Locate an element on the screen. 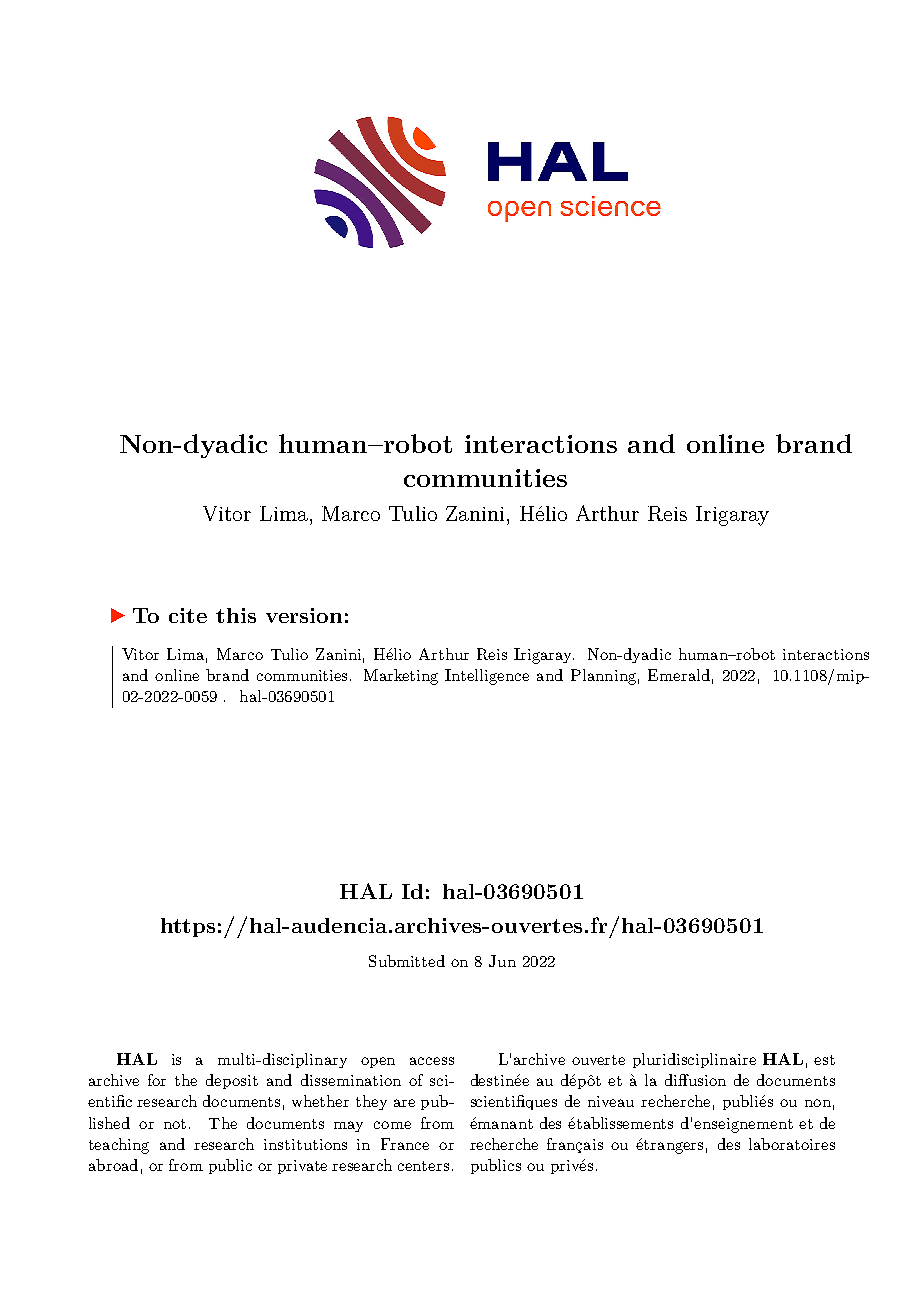 Image resolution: width=924 pixels, height=1308 pixels. Intelligence is located at coordinates (487, 677).
